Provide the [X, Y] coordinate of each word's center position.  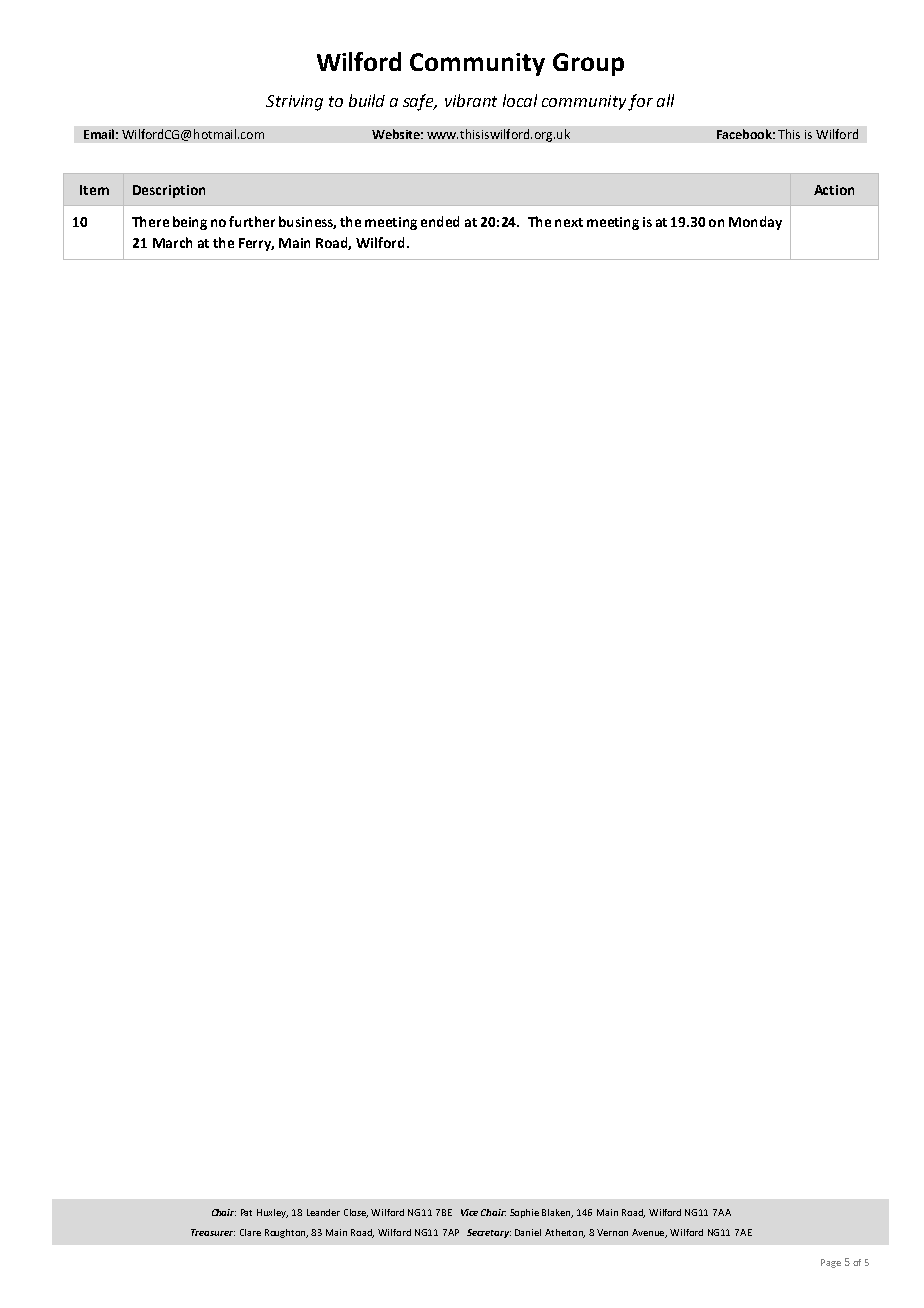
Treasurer [213, 1232]
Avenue [649, 1233]
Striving [294, 103]
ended [440, 221]
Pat [246, 1212]
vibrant [471, 100]
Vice [469, 1212]
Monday [755, 223]
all [665, 100]
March [172, 242]
